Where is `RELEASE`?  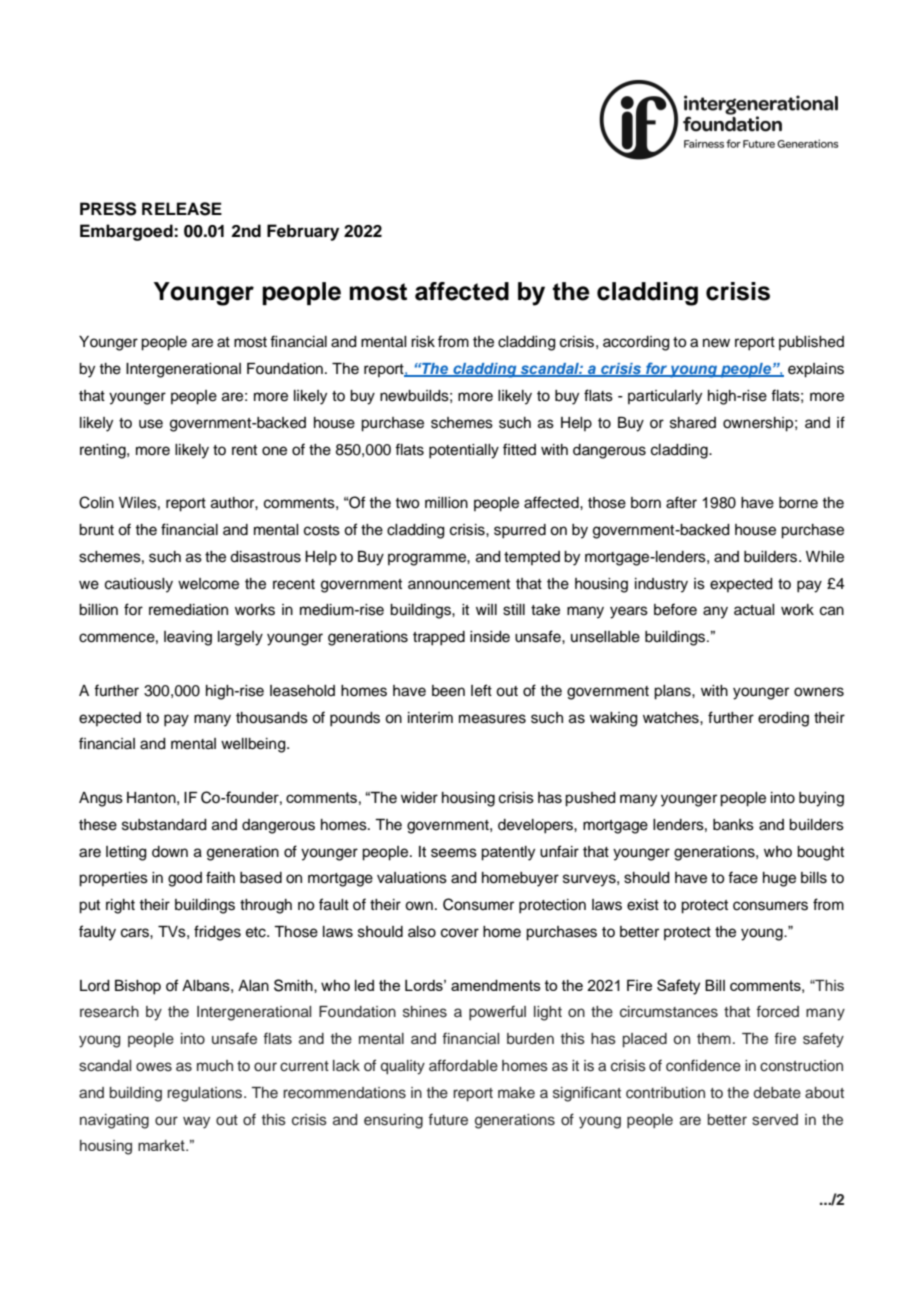 RELEASE is located at coordinates (182, 209).
